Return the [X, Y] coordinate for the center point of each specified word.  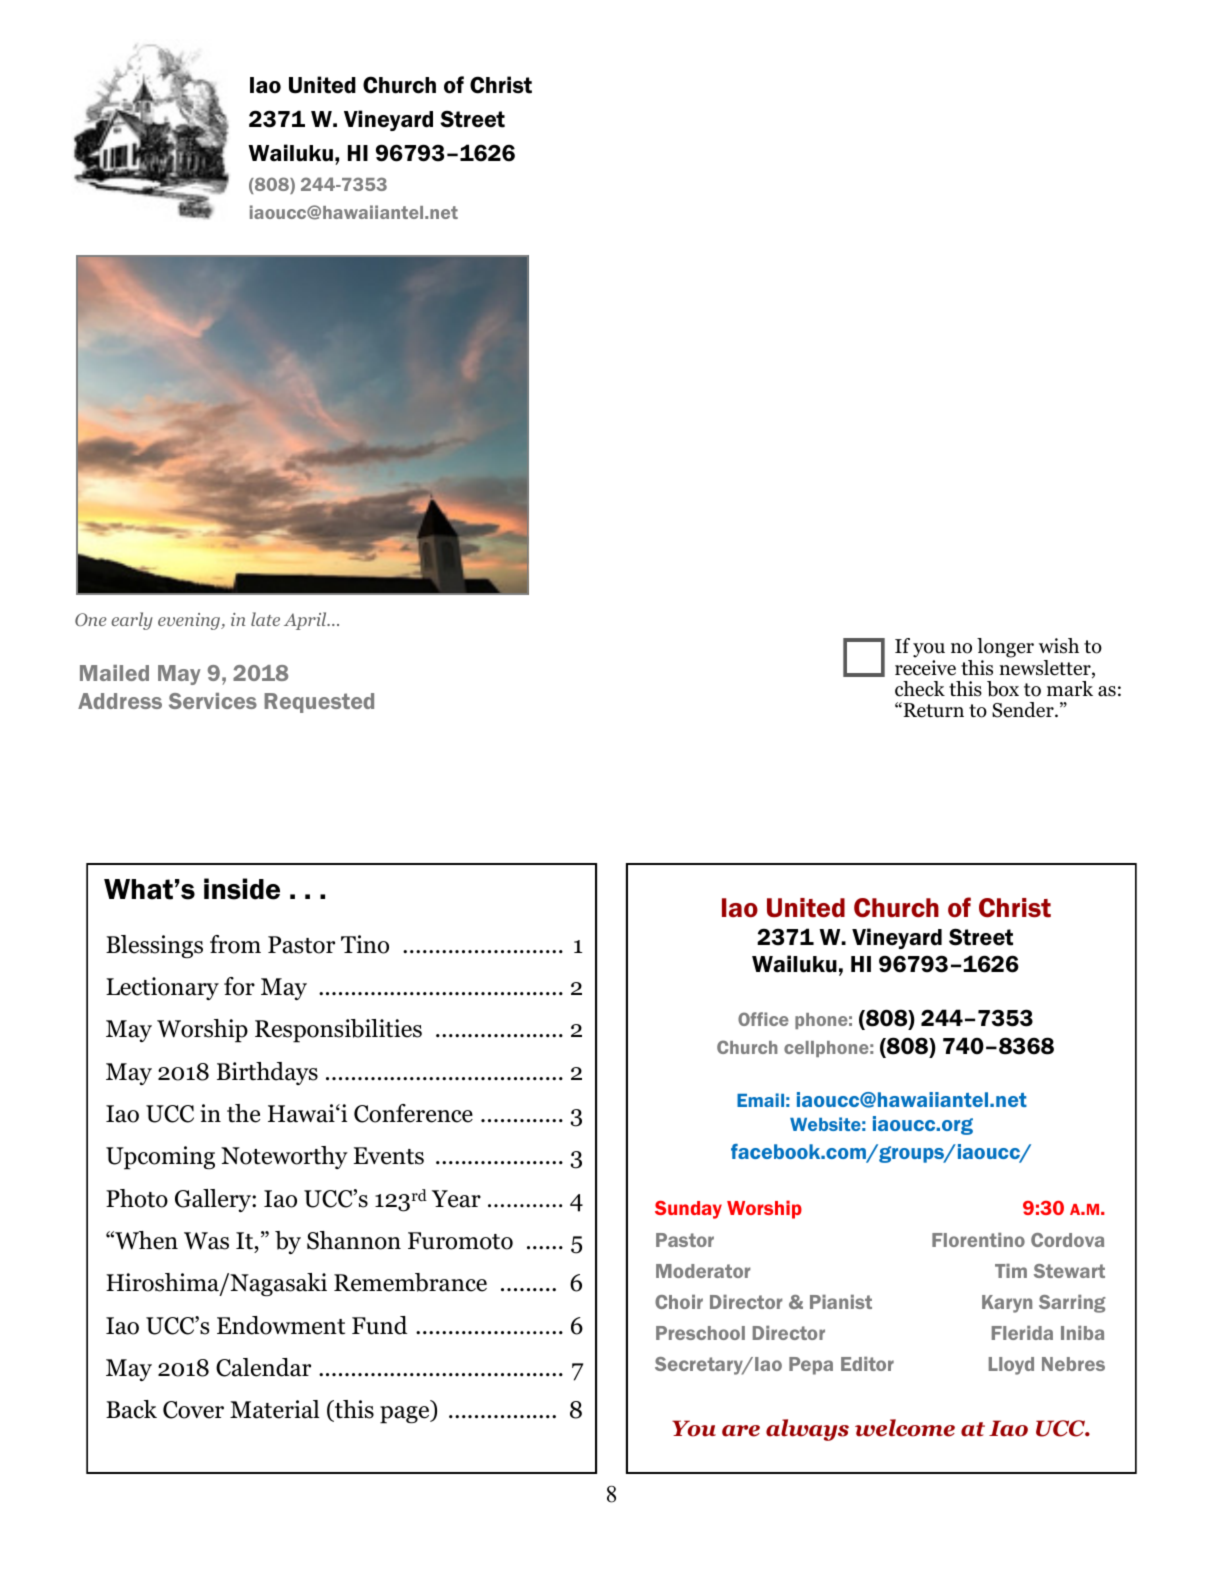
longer [1005, 648]
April [306, 621]
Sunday [688, 1210]
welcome [905, 1428]
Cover [193, 1410]
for [239, 986]
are [741, 1431]
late [265, 619]
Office [763, 1019]
